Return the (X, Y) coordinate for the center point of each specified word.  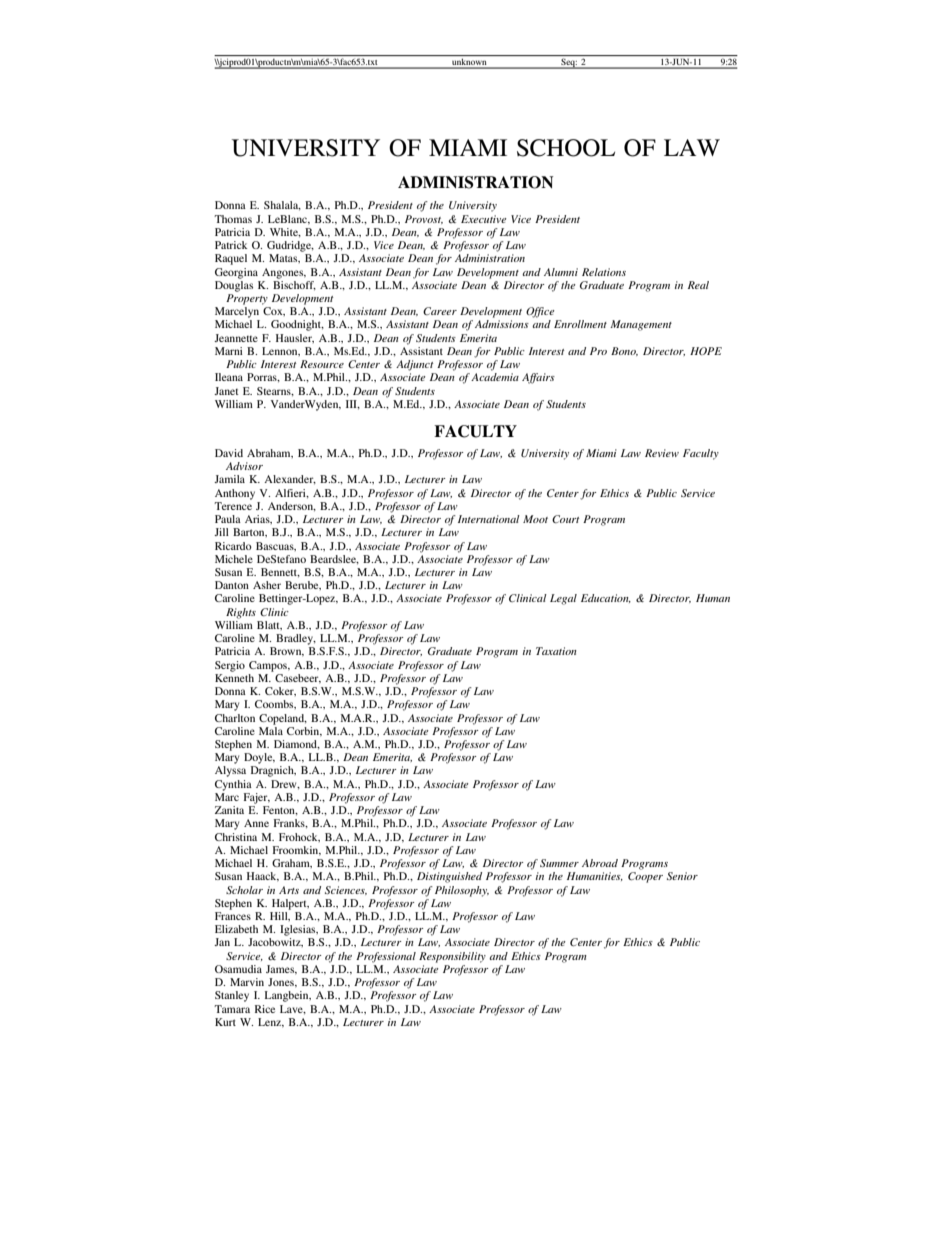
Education (606, 598)
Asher (267, 585)
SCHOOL (566, 148)
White (285, 233)
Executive (484, 219)
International (489, 519)
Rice (265, 1009)
